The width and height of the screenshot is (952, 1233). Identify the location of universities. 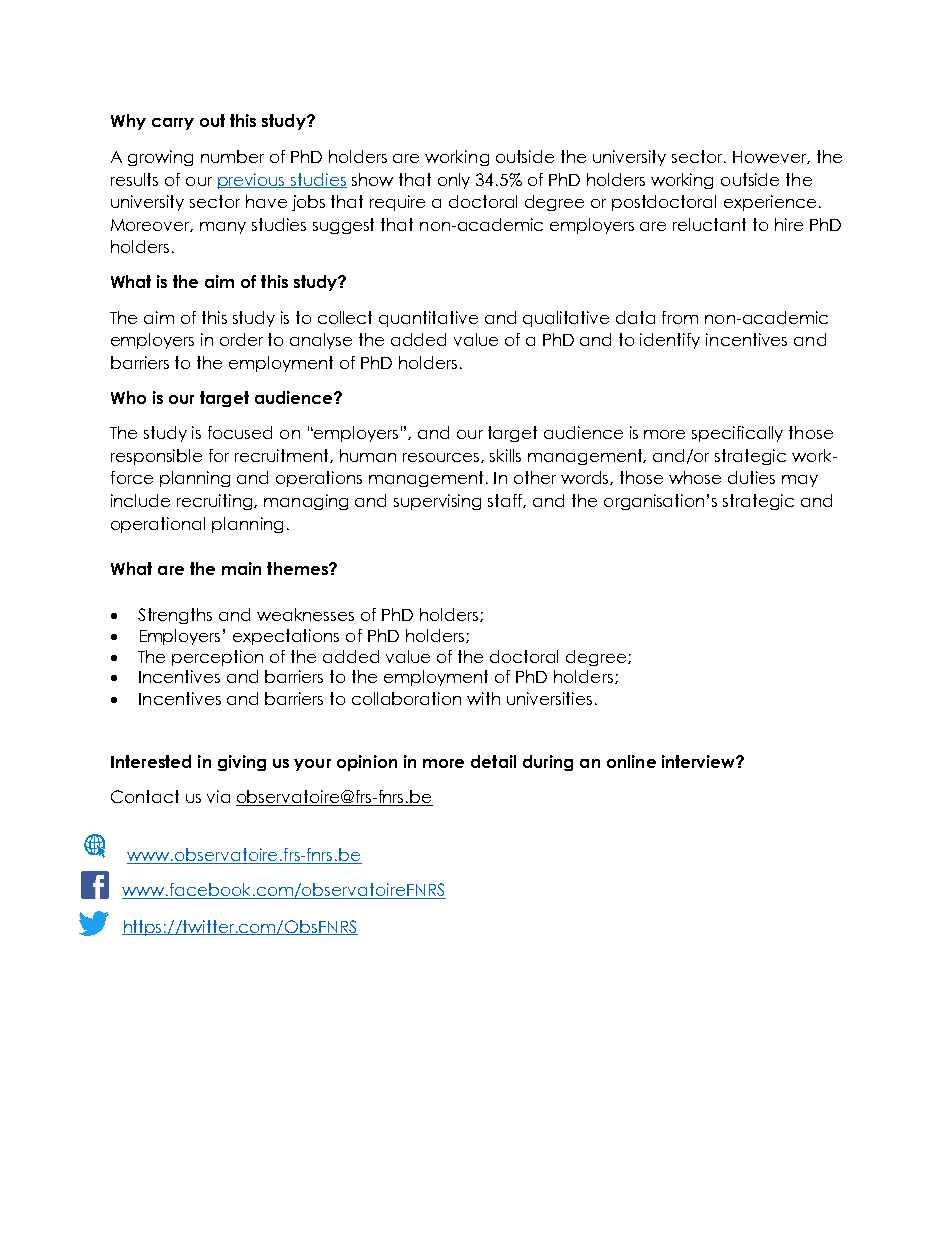
(549, 698).
